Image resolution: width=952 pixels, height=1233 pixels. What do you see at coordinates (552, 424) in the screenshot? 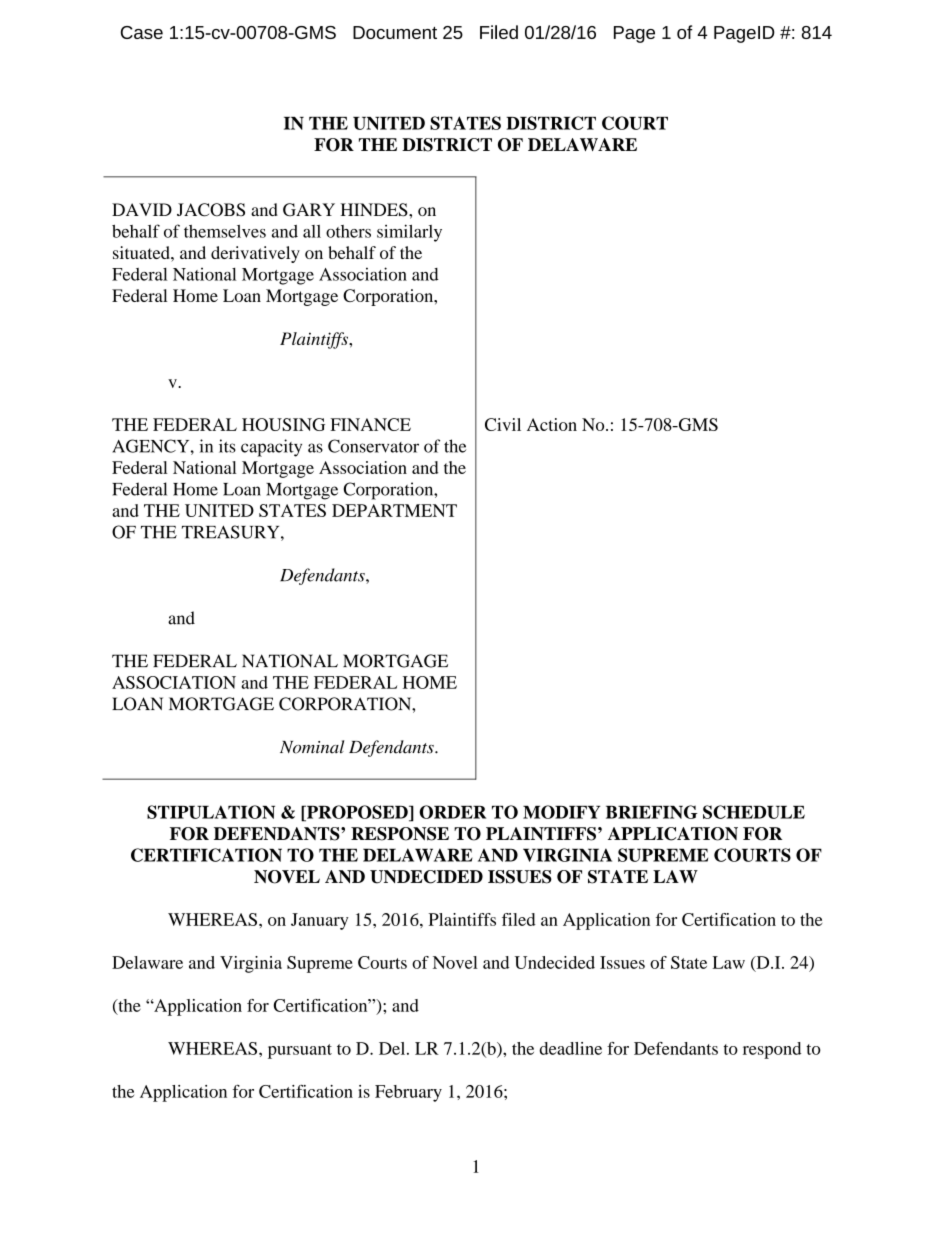
I see `Action` at bounding box center [552, 424].
